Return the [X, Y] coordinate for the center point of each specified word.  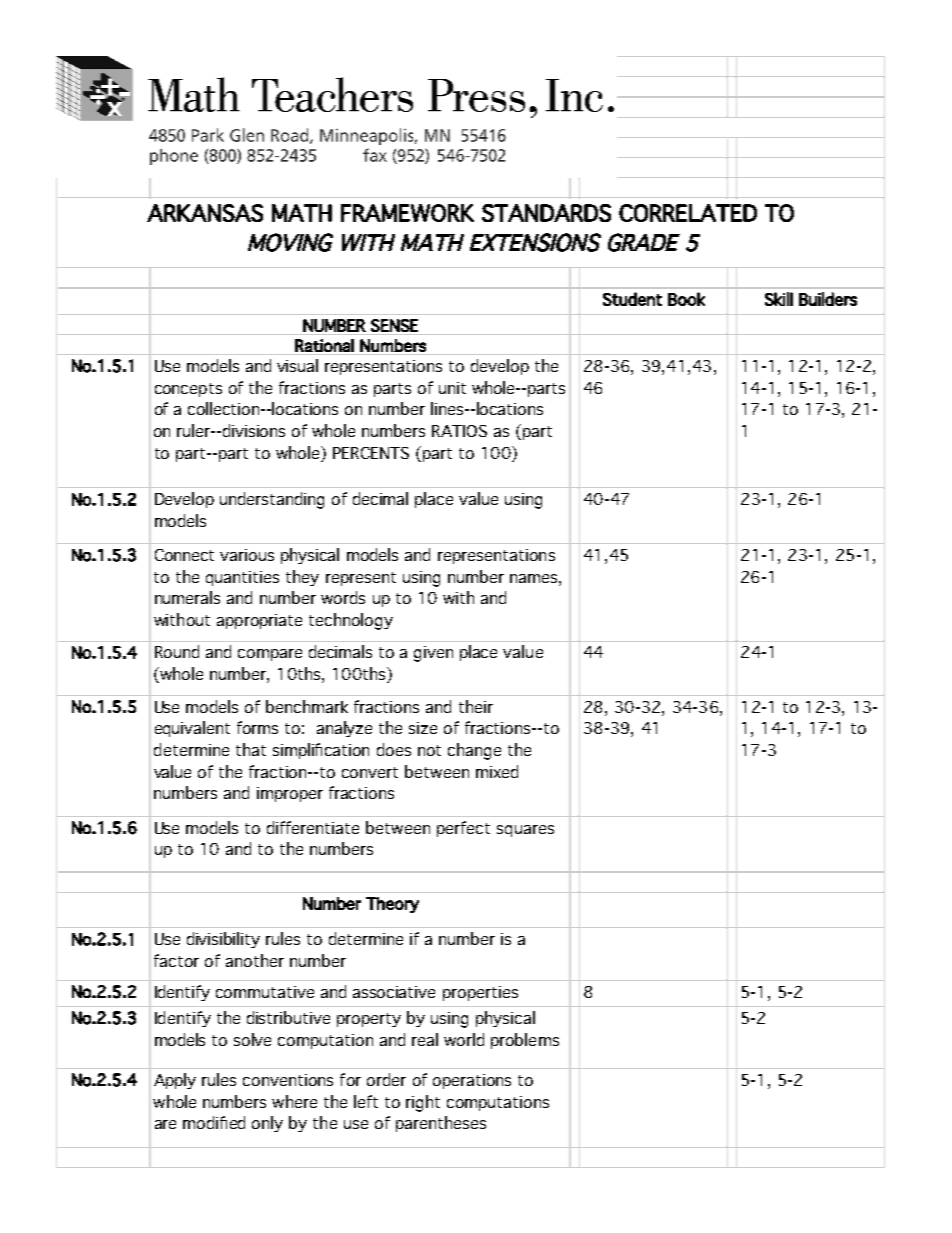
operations [472, 1081]
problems [525, 1041]
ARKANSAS [205, 213]
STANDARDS [546, 213]
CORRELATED [688, 213]
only [267, 1124]
